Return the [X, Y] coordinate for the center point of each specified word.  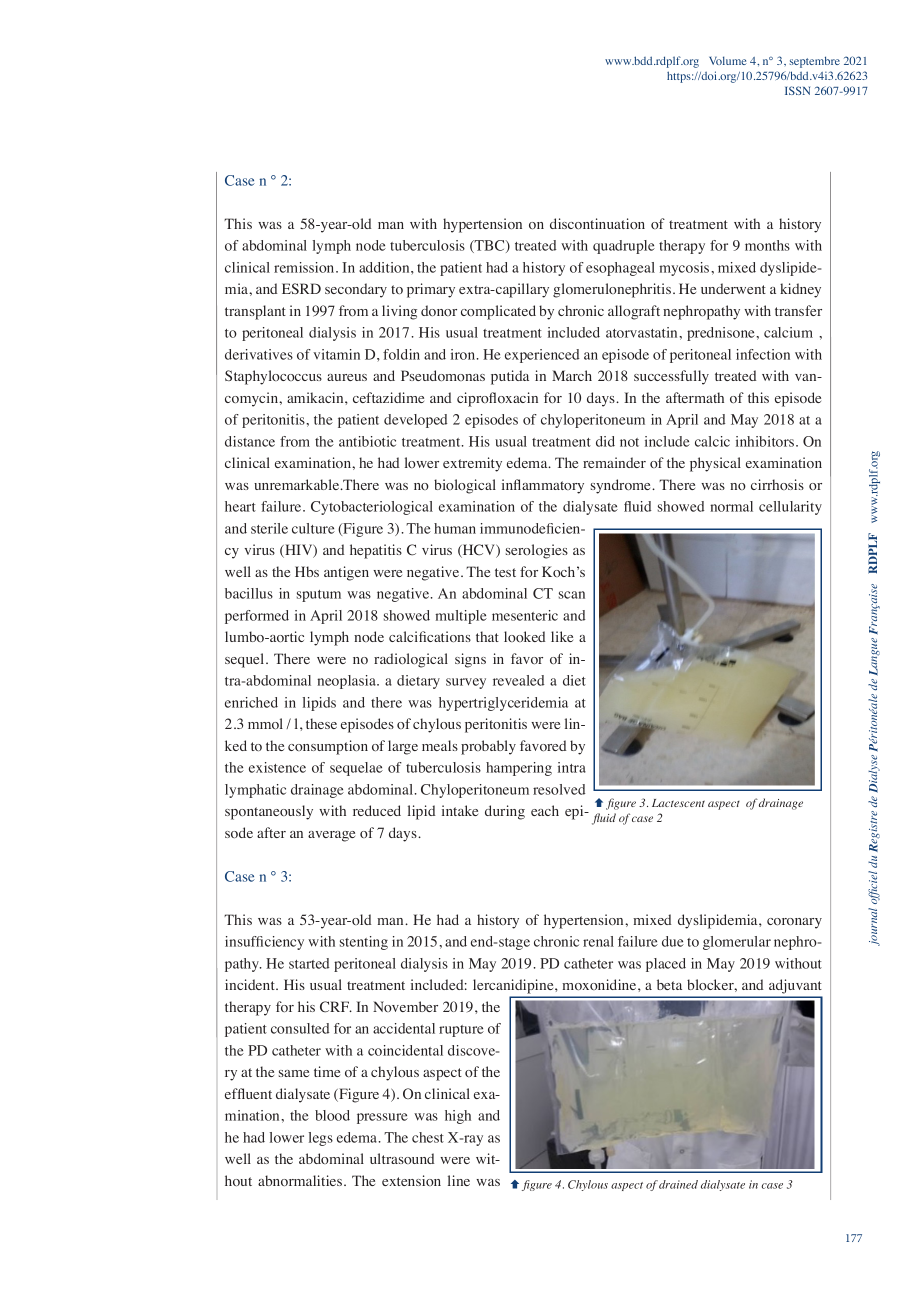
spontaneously [269, 812]
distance [250, 441]
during [505, 812]
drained [678, 1184]
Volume [728, 60]
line [459, 1180]
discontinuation [597, 223]
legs [321, 1139]
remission [305, 267]
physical [715, 464]
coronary [794, 923]
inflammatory [543, 486]
